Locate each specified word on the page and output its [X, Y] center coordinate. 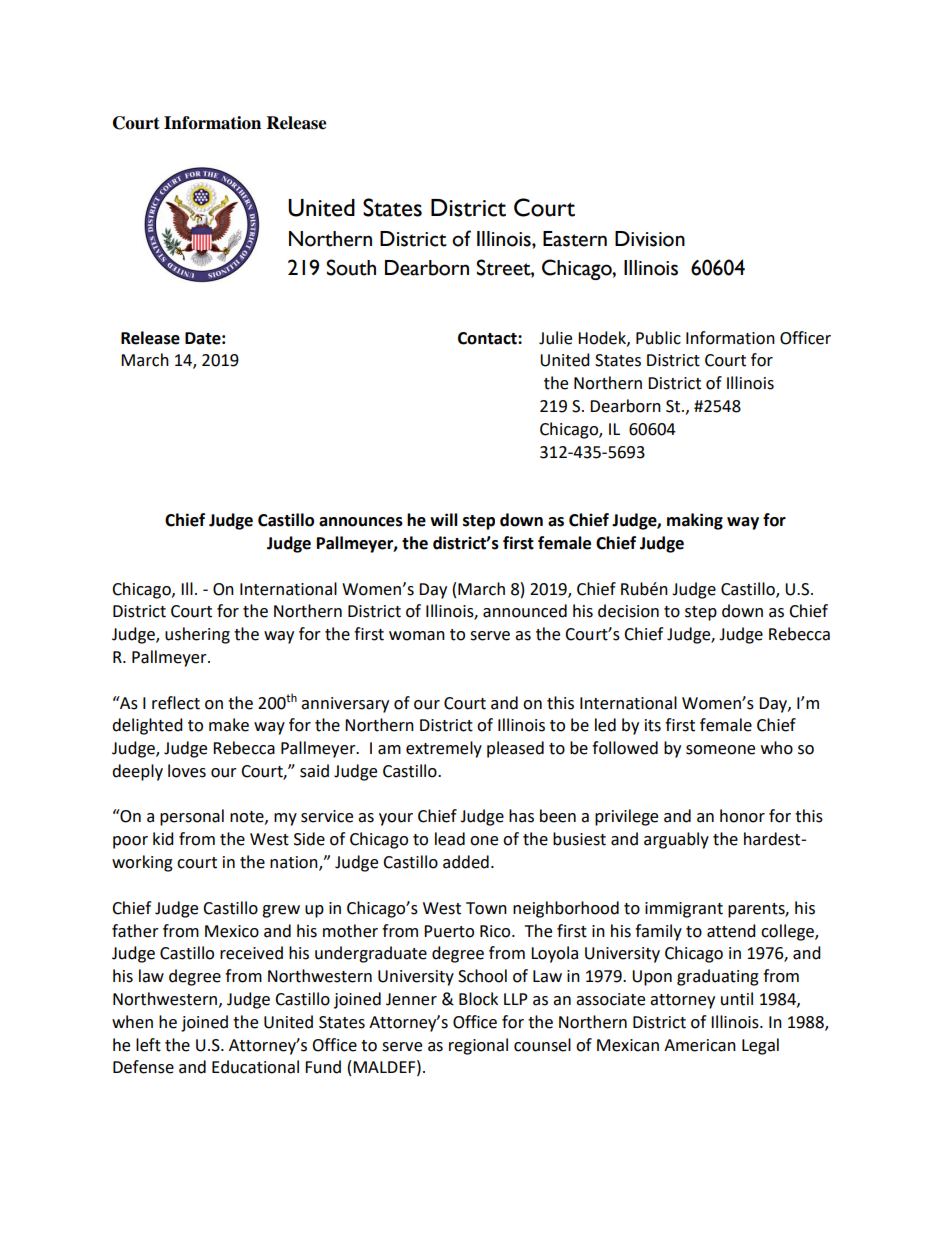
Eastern [575, 239]
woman [417, 636]
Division [650, 239]
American [700, 1045]
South [351, 267]
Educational [255, 1067]
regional [478, 1046]
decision [628, 611]
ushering [197, 635]
